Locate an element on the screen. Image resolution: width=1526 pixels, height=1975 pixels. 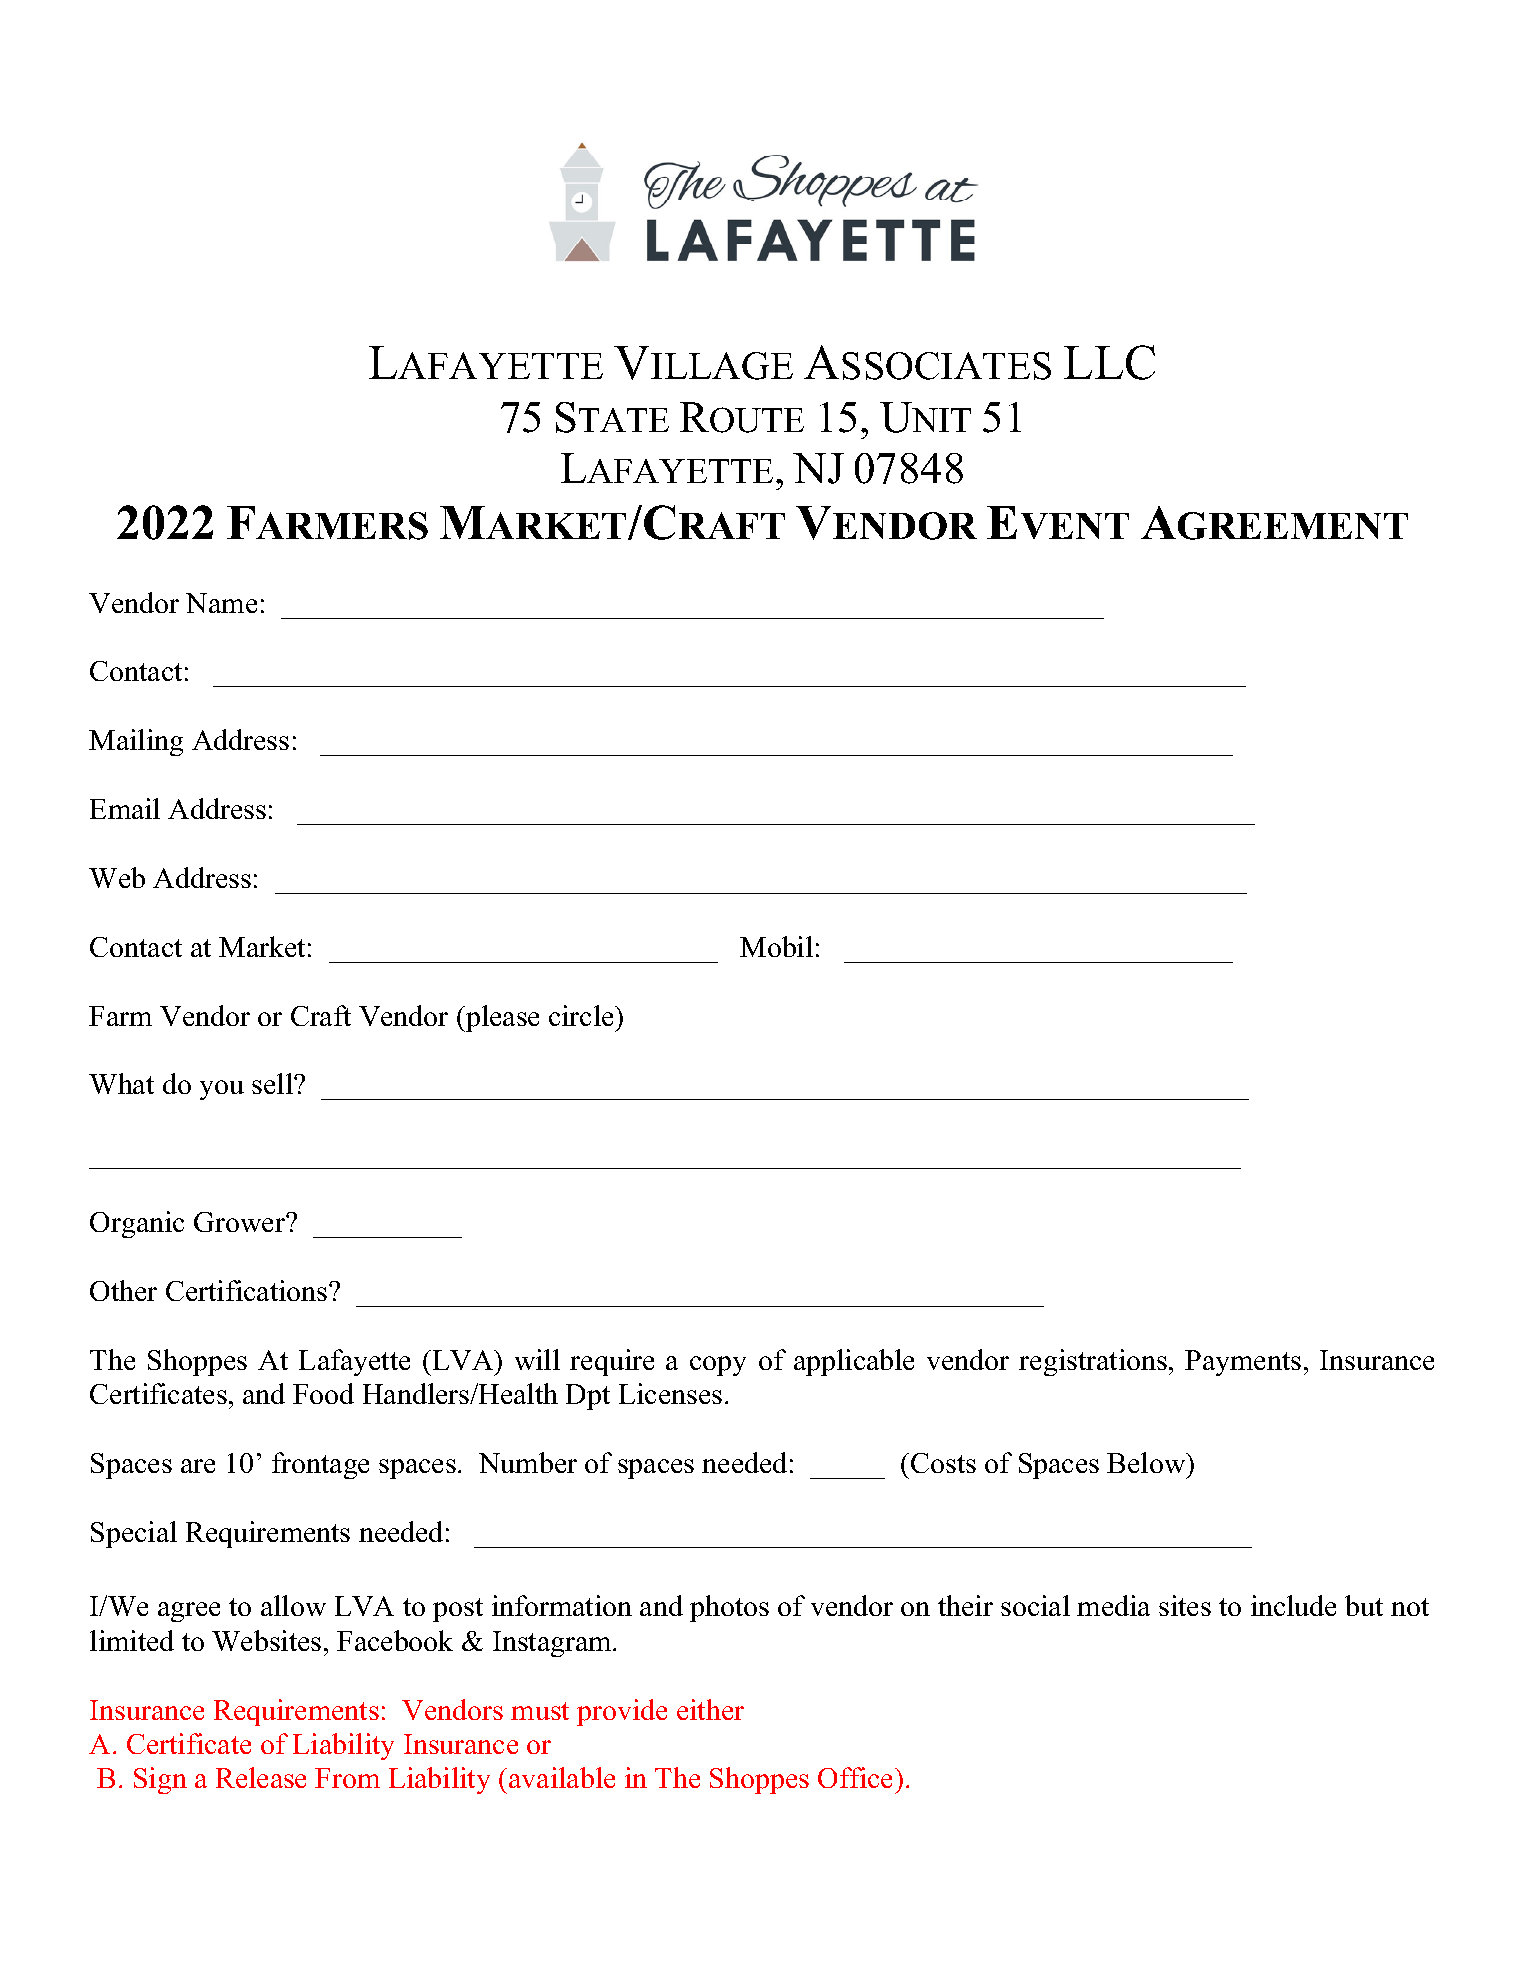
circle is located at coordinates (582, 1015).
